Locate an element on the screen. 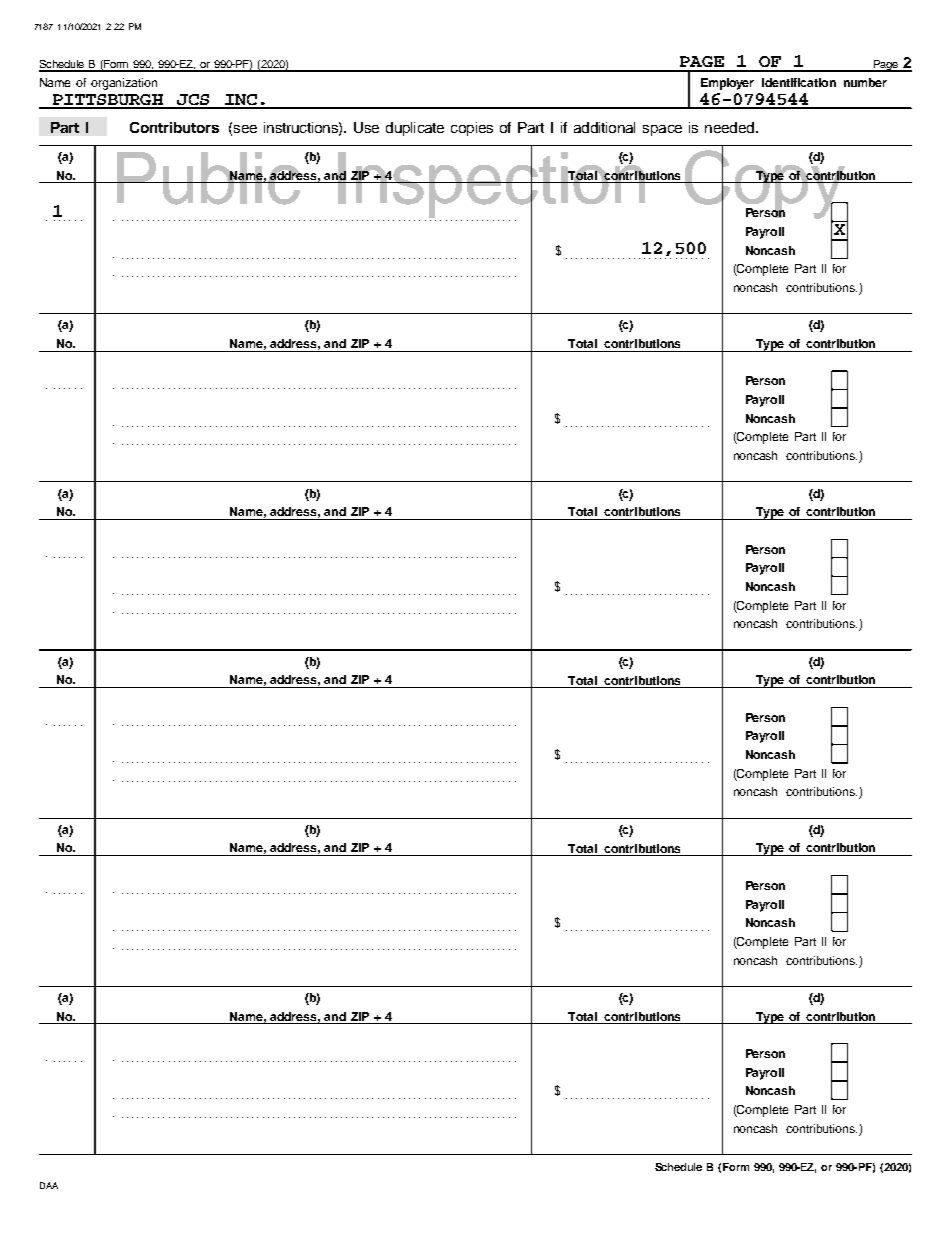  Contributors is located at coordinates (174, 127).
